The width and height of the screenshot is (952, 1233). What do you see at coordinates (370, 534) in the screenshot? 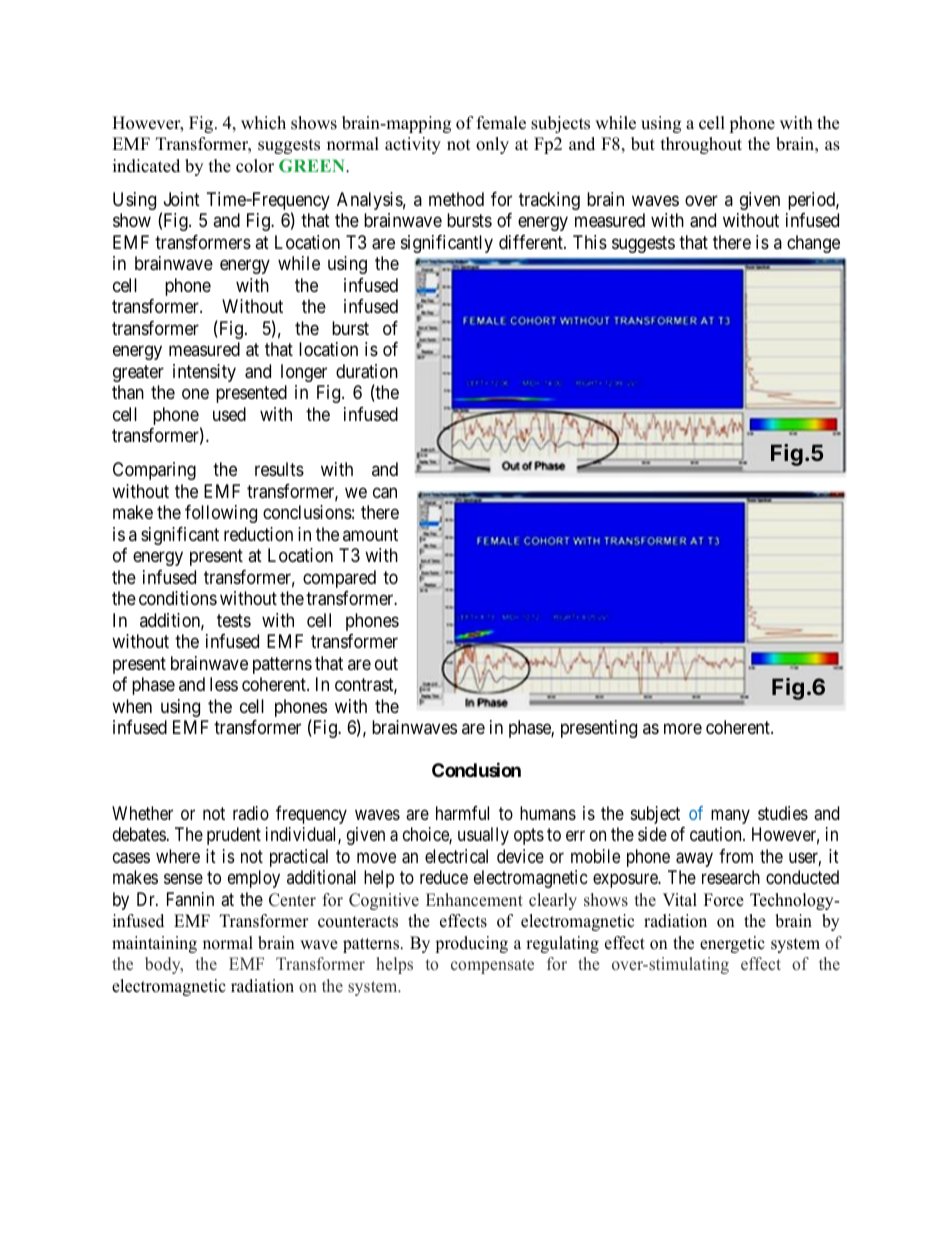
I see `amount` at bounding box center [370, 534].
